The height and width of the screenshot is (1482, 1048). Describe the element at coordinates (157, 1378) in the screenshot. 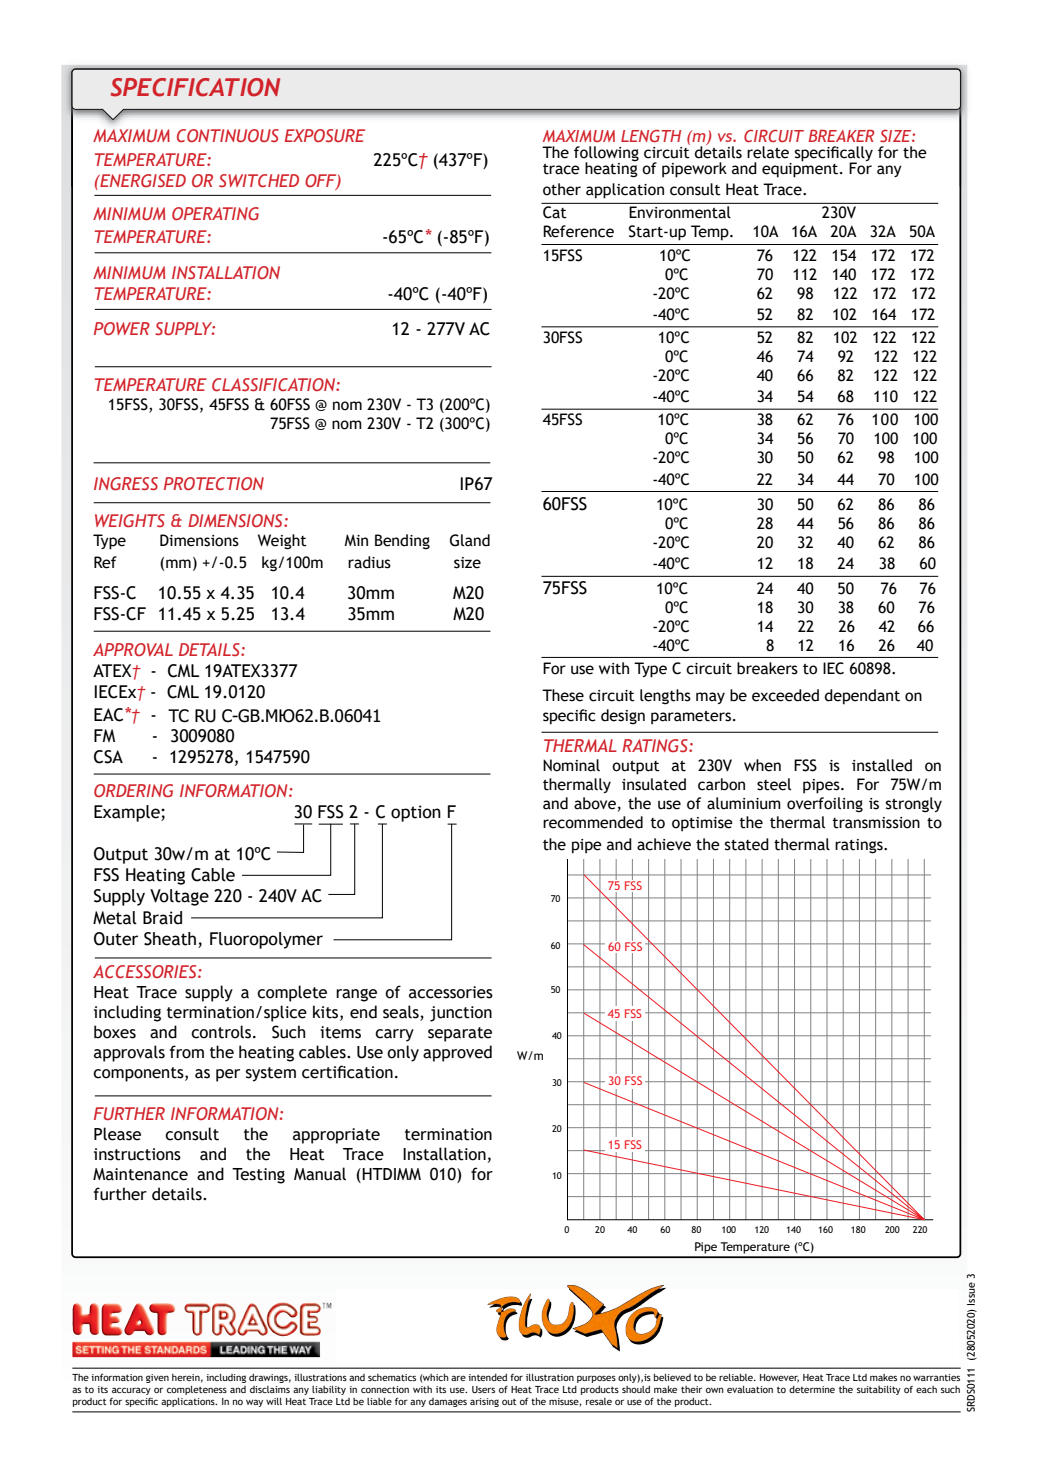

I see `given` at that location.
